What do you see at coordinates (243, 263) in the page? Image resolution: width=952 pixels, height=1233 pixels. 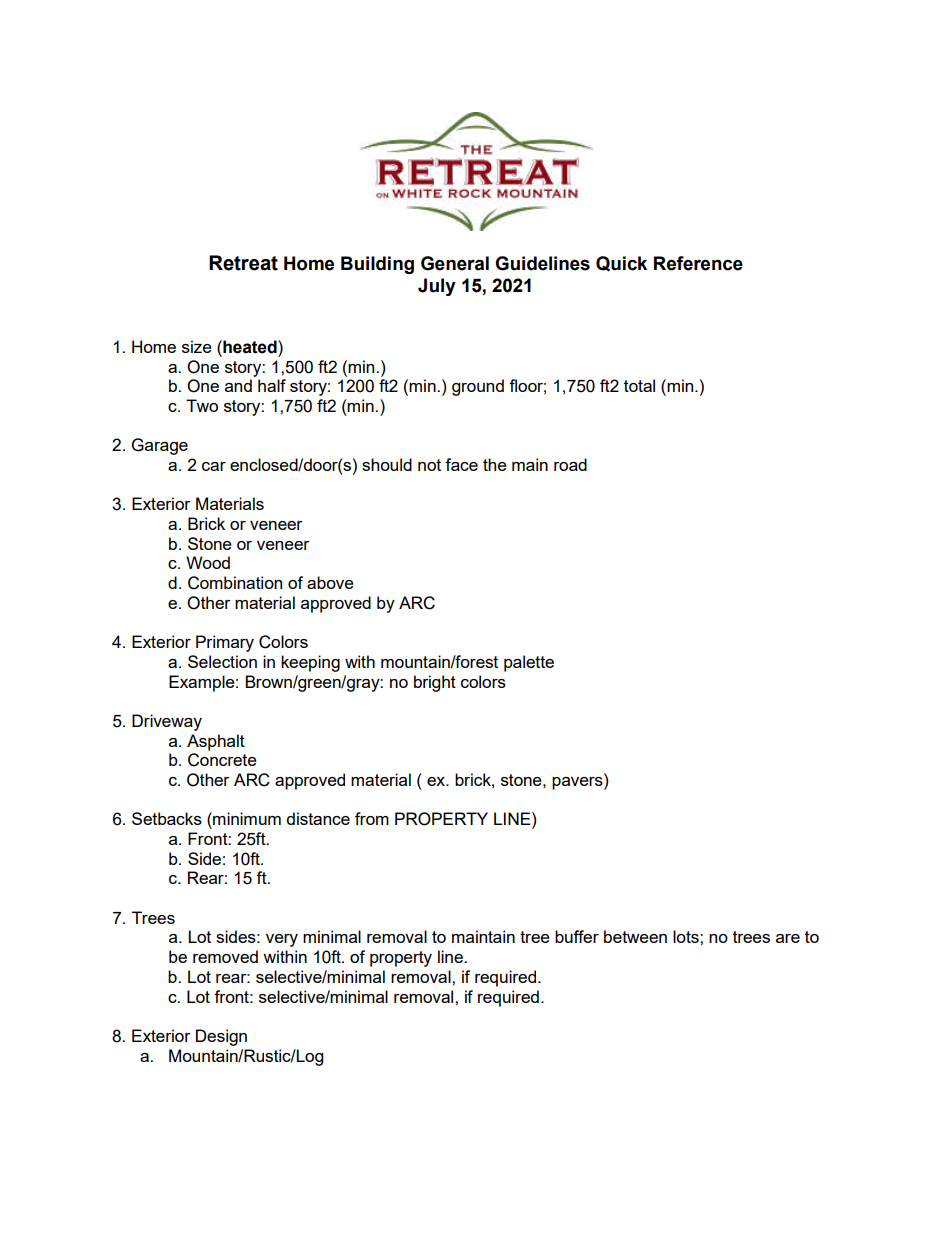 I see `Retreat` at bounding box center [243, 263].
